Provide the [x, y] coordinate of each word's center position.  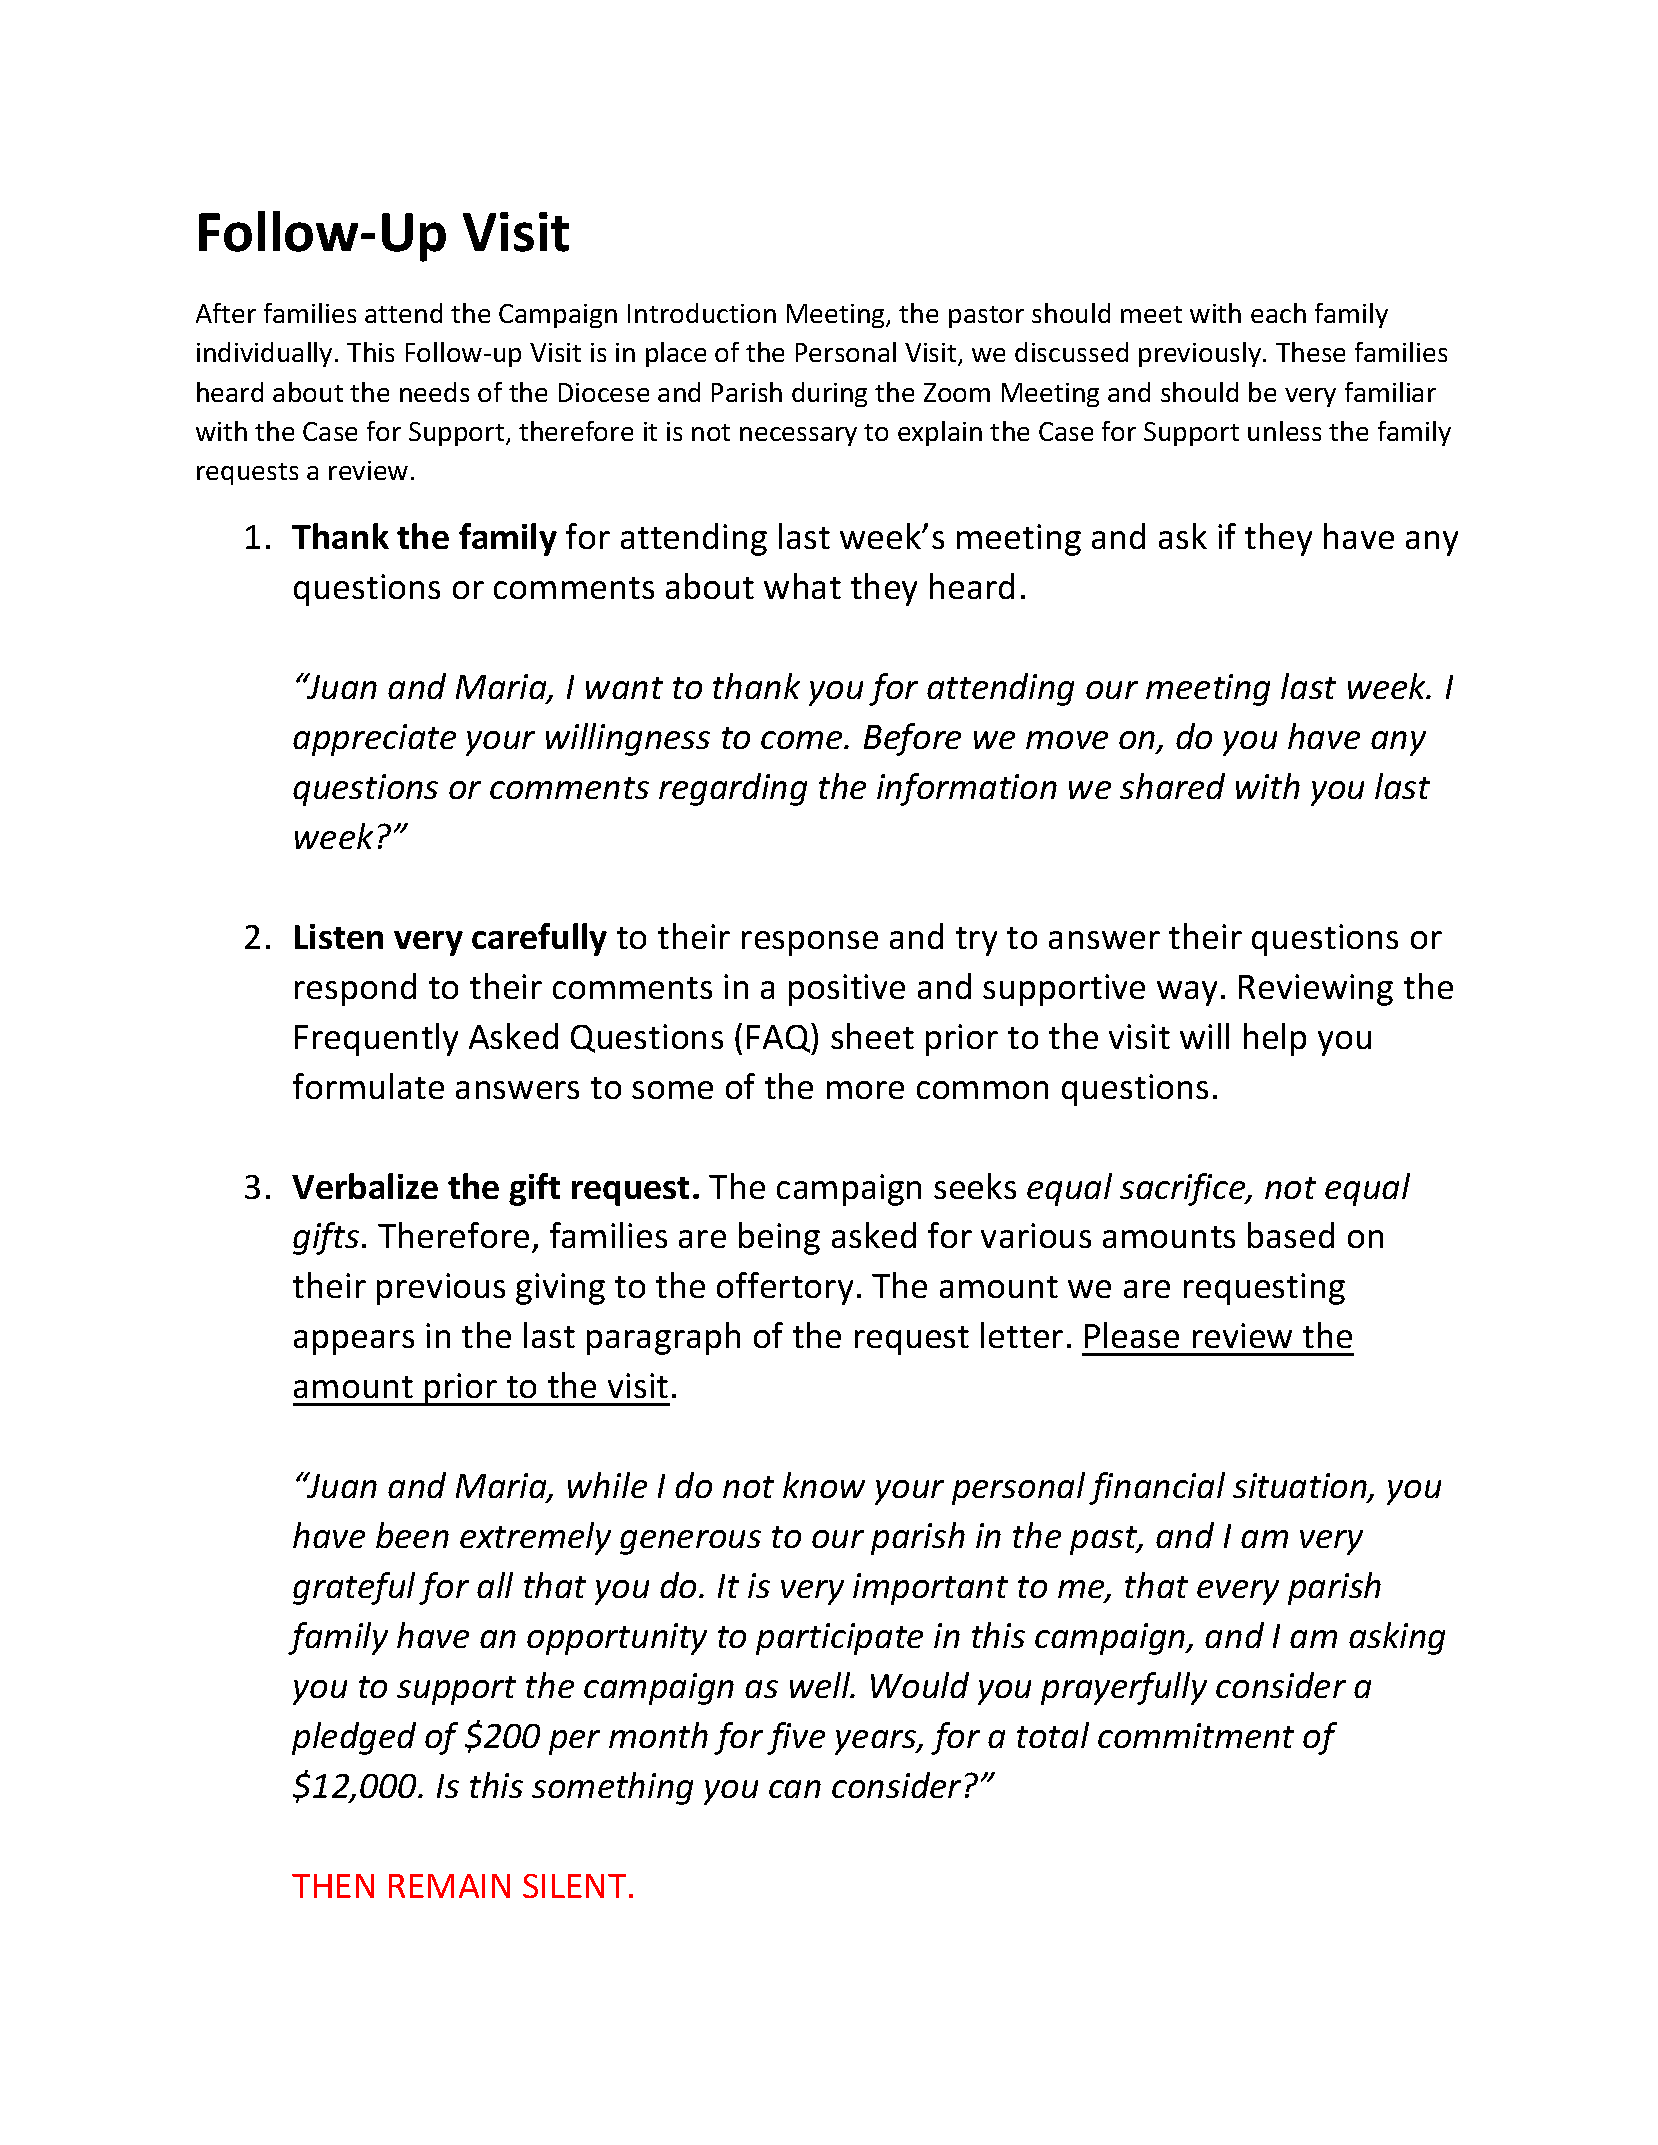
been [412, 1535]
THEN [333, 1886]
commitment [1196, 1735]
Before [912, 739]
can [795, 1789]
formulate [368, 1086]
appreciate [374, 740]
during [829, 394]
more [865, 1090]
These [1310, 352]
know [824, 1485]
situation [1301, 1487]
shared [1172, 786]
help [1275, 1039]
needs [434, 392]
